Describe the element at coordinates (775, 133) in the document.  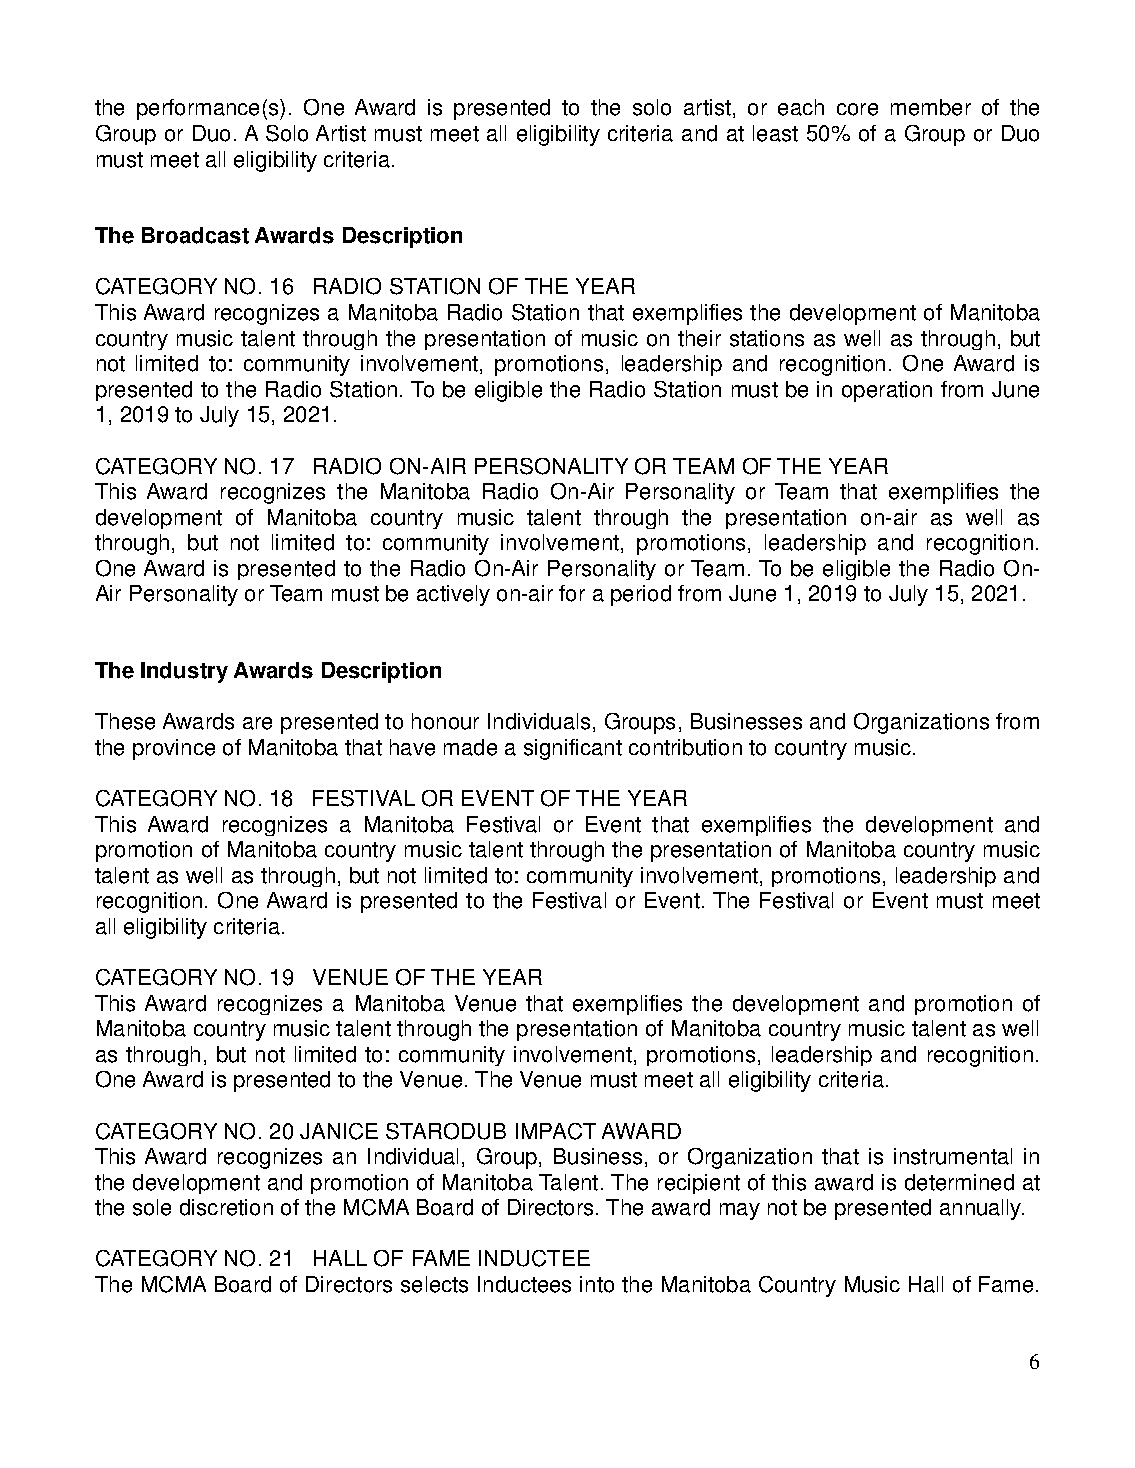
I see `least` at that location.
